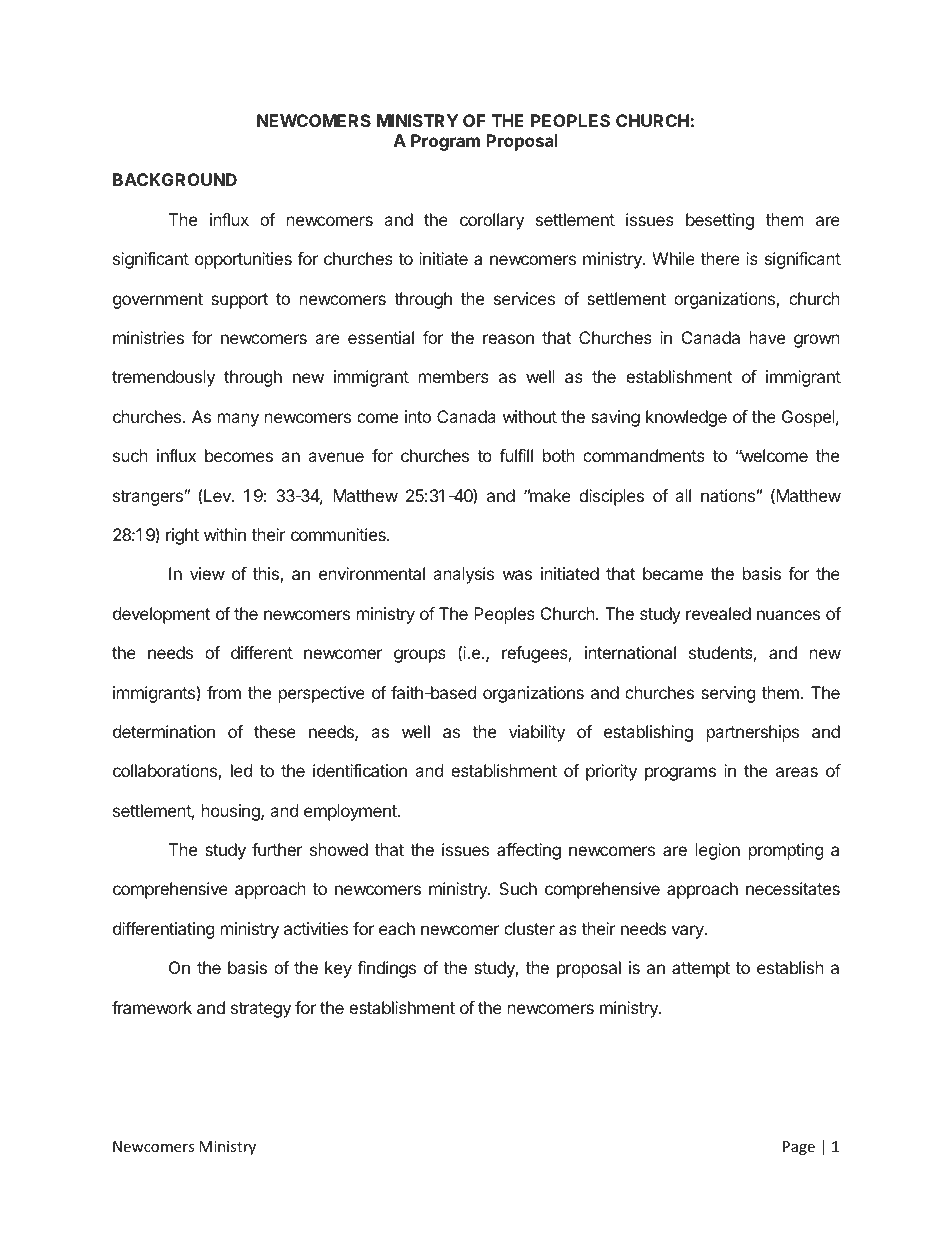  What do you see at coordinates (386, 969) in the screenshot?
I see `findings` at bounding box center [386, 969].
